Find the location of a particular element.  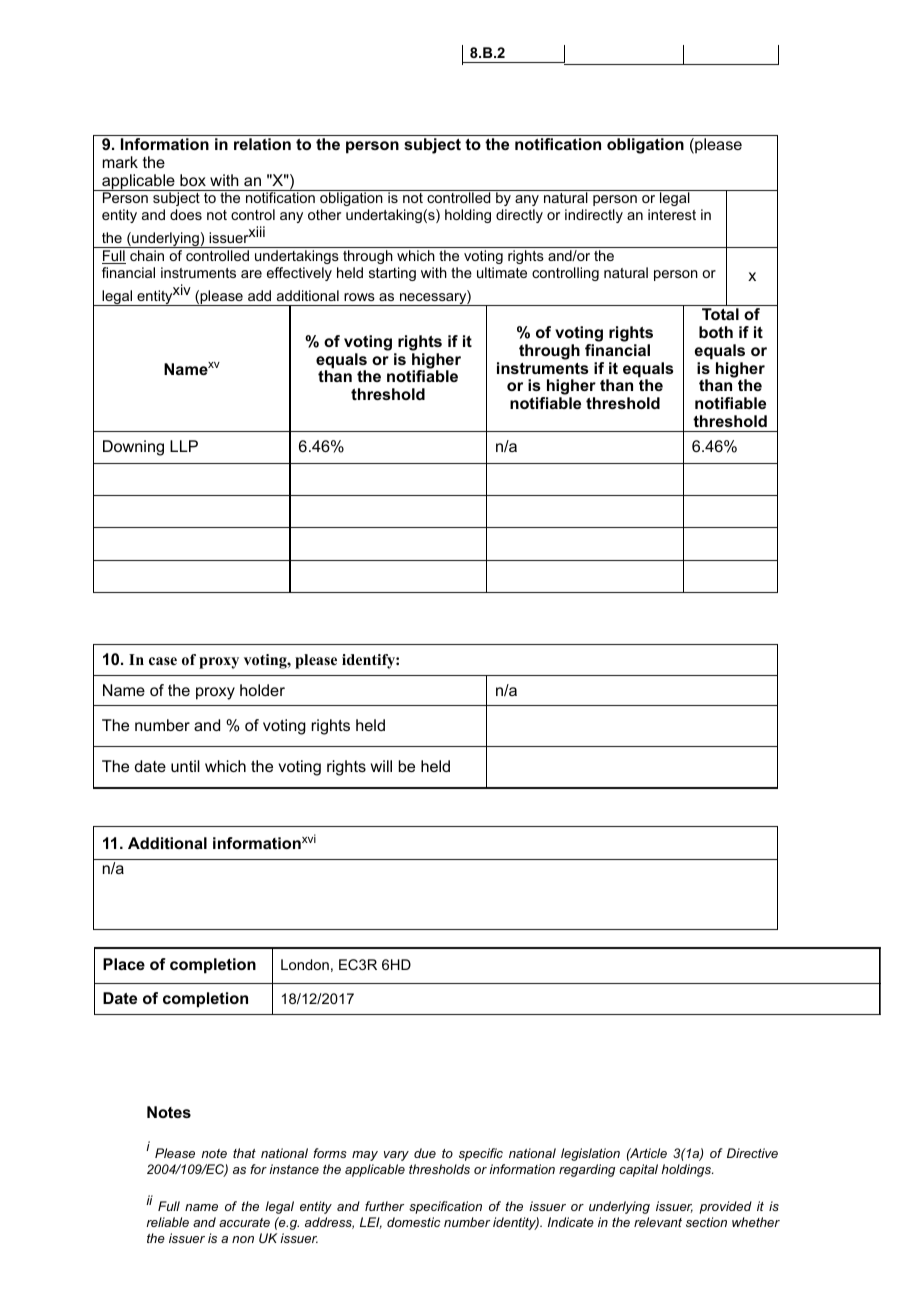

relevant is located at coordinates (658, 1222).
